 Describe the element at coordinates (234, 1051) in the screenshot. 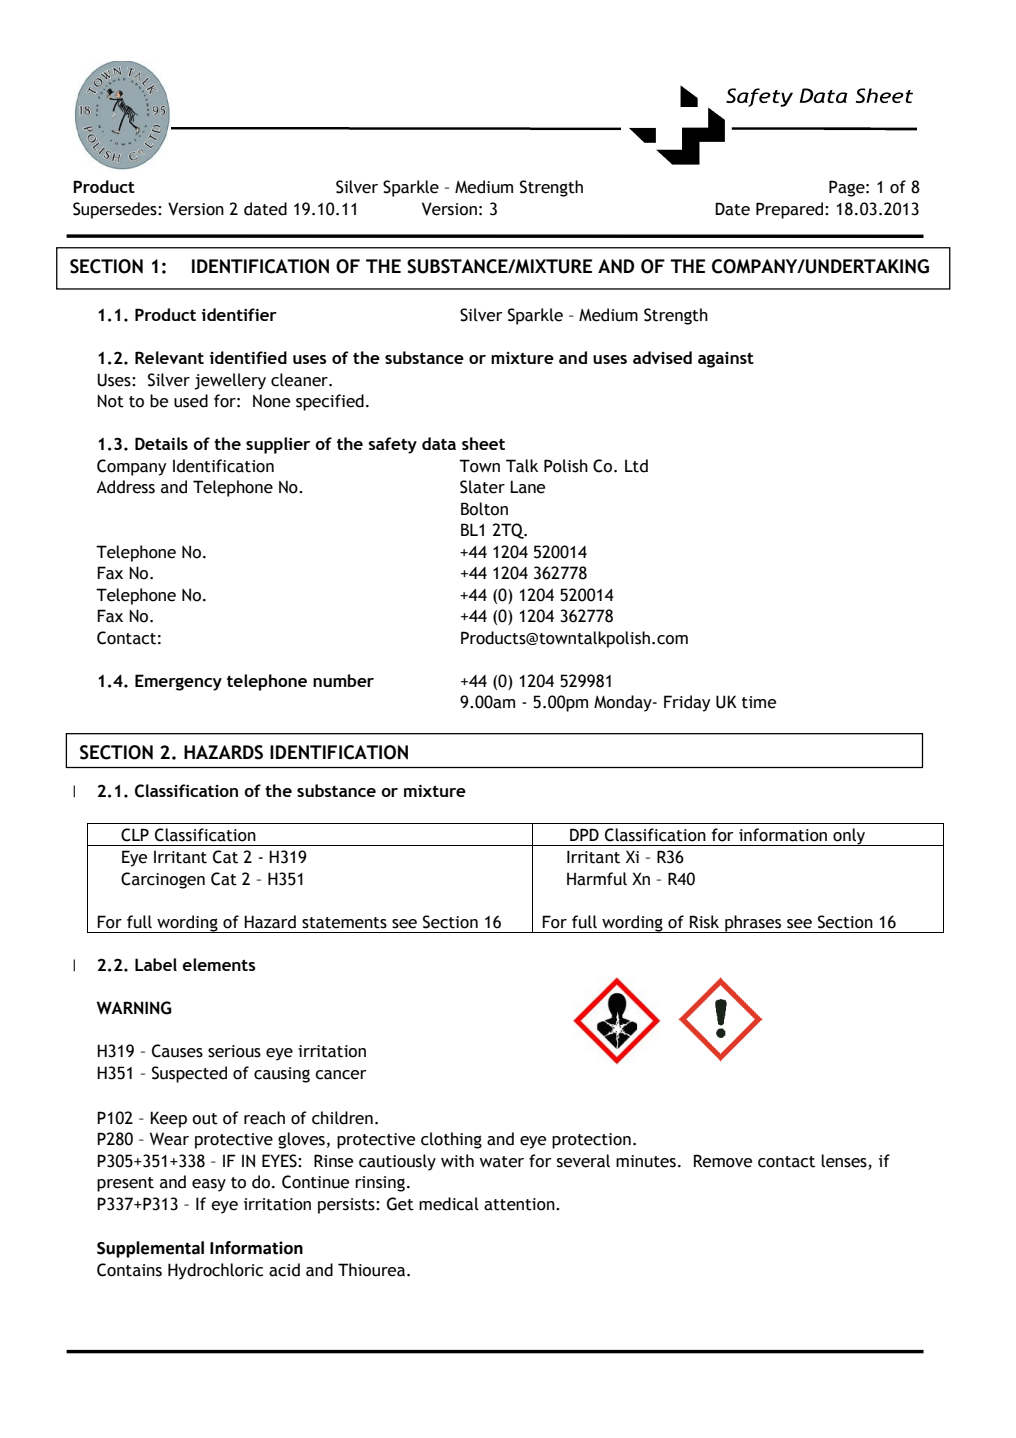

I see `serious` at that location.
